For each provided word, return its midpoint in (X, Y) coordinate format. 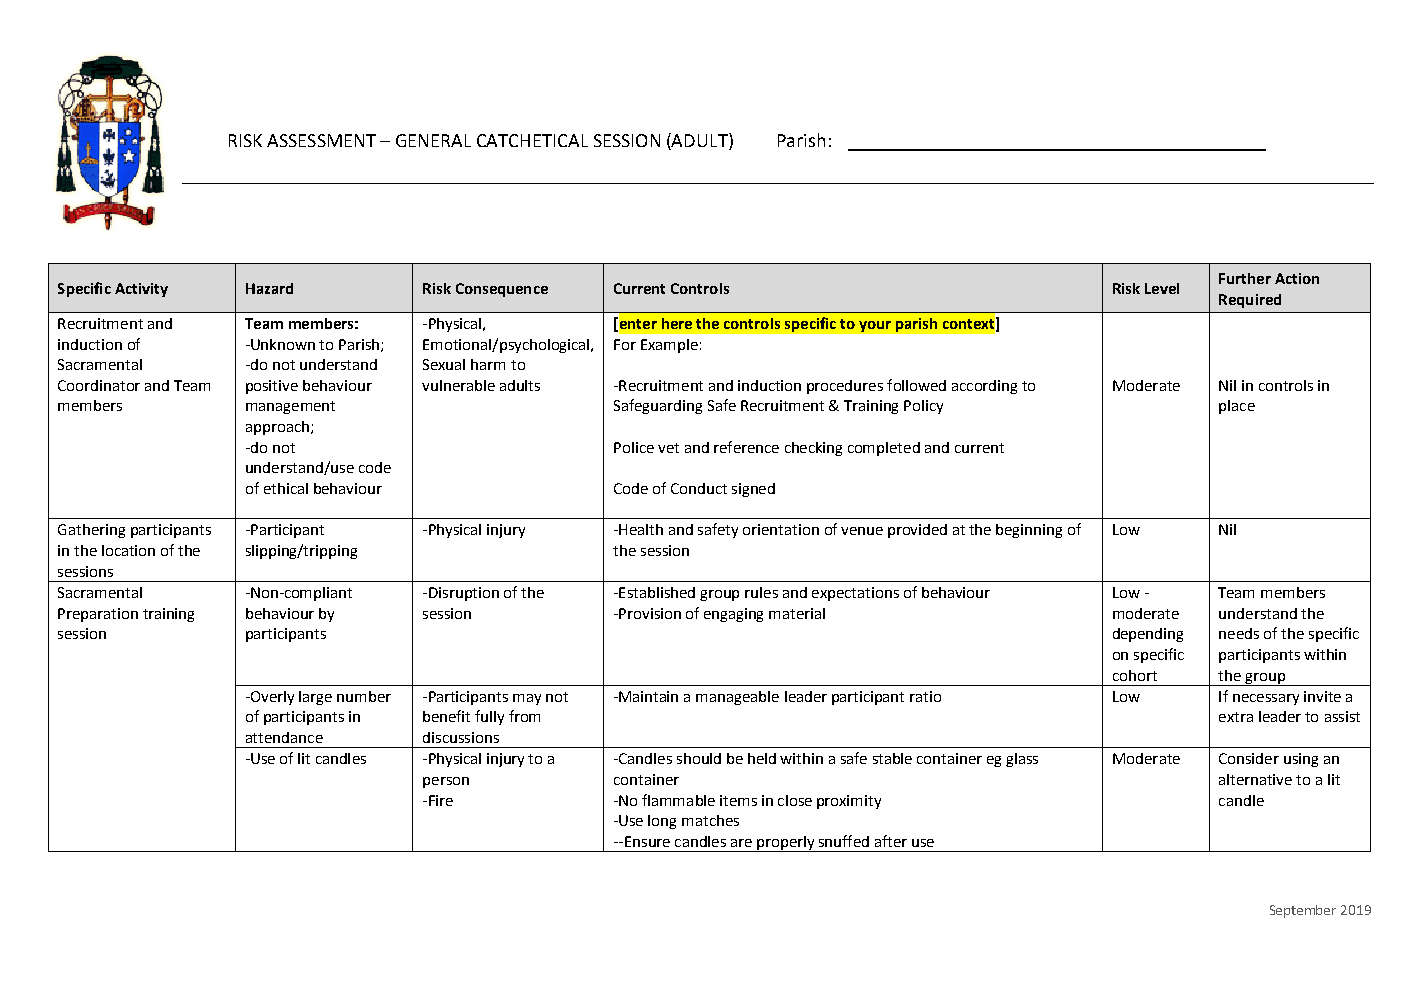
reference (746, 447)
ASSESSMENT (321, 140)
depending (1148, 635)
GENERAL (433, 140)
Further (1245, 278)
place (1237, 407)
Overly (271, 698)
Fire (441, 800)
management (290, 407)
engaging (733, 615)
